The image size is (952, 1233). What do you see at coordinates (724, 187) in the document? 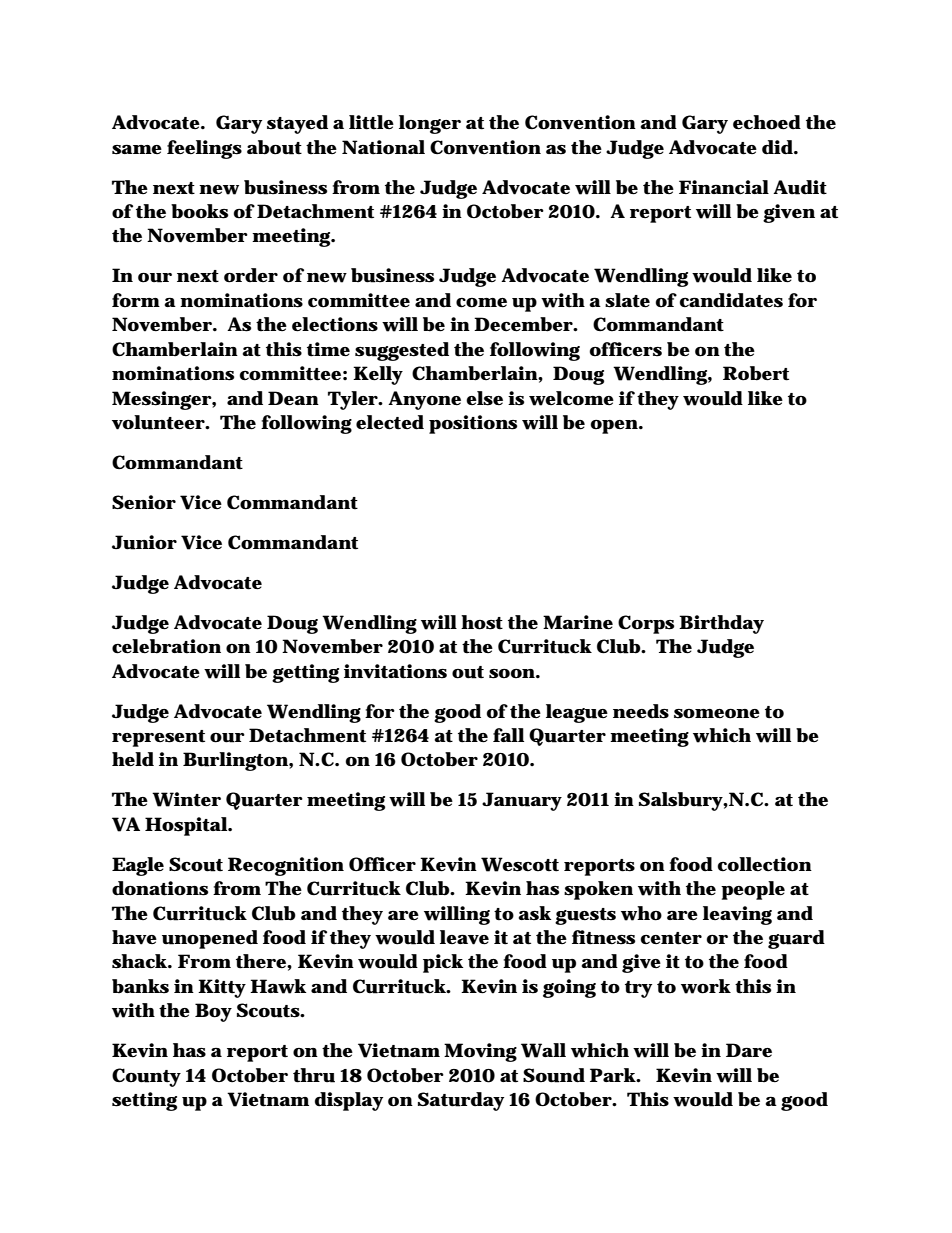
I see `Financial` at bounding box center [724, 187].
